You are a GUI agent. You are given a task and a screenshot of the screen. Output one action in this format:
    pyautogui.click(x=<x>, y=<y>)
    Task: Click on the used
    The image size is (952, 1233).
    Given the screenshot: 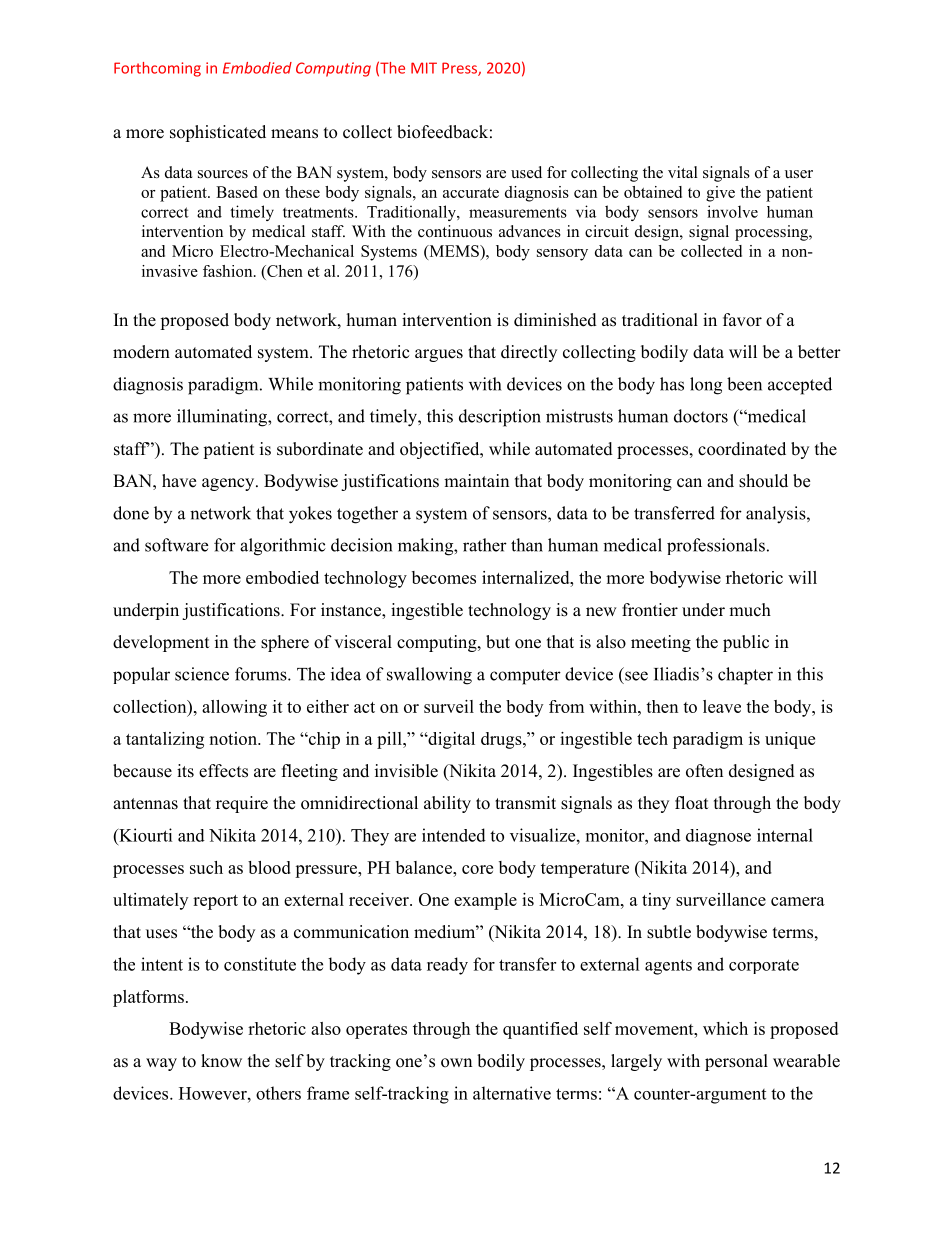 What is the action you would take?
    pyautogui.click(x=526, y=172)
